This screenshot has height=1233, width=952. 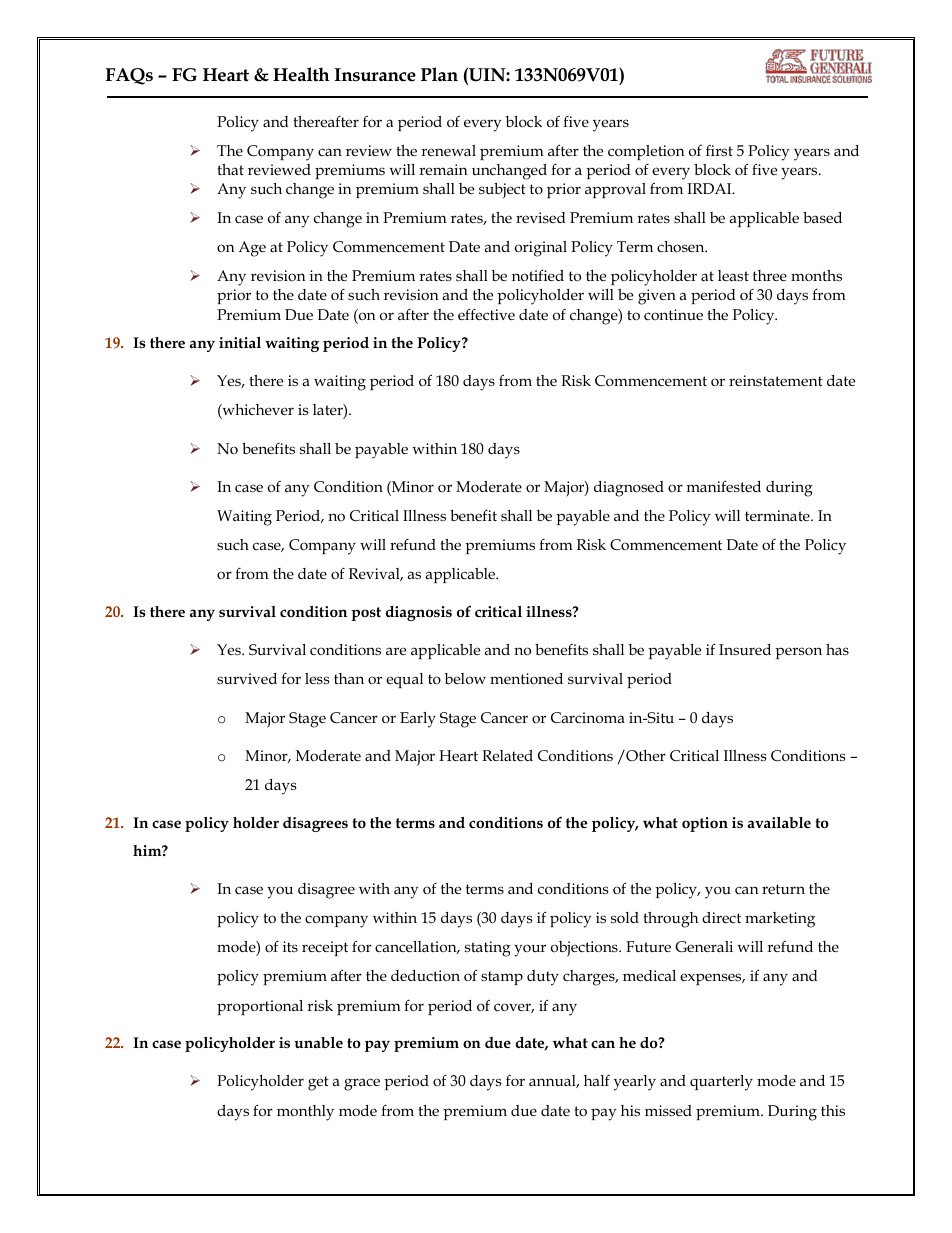 I want to click on Related, so click(x=507, y=755).
